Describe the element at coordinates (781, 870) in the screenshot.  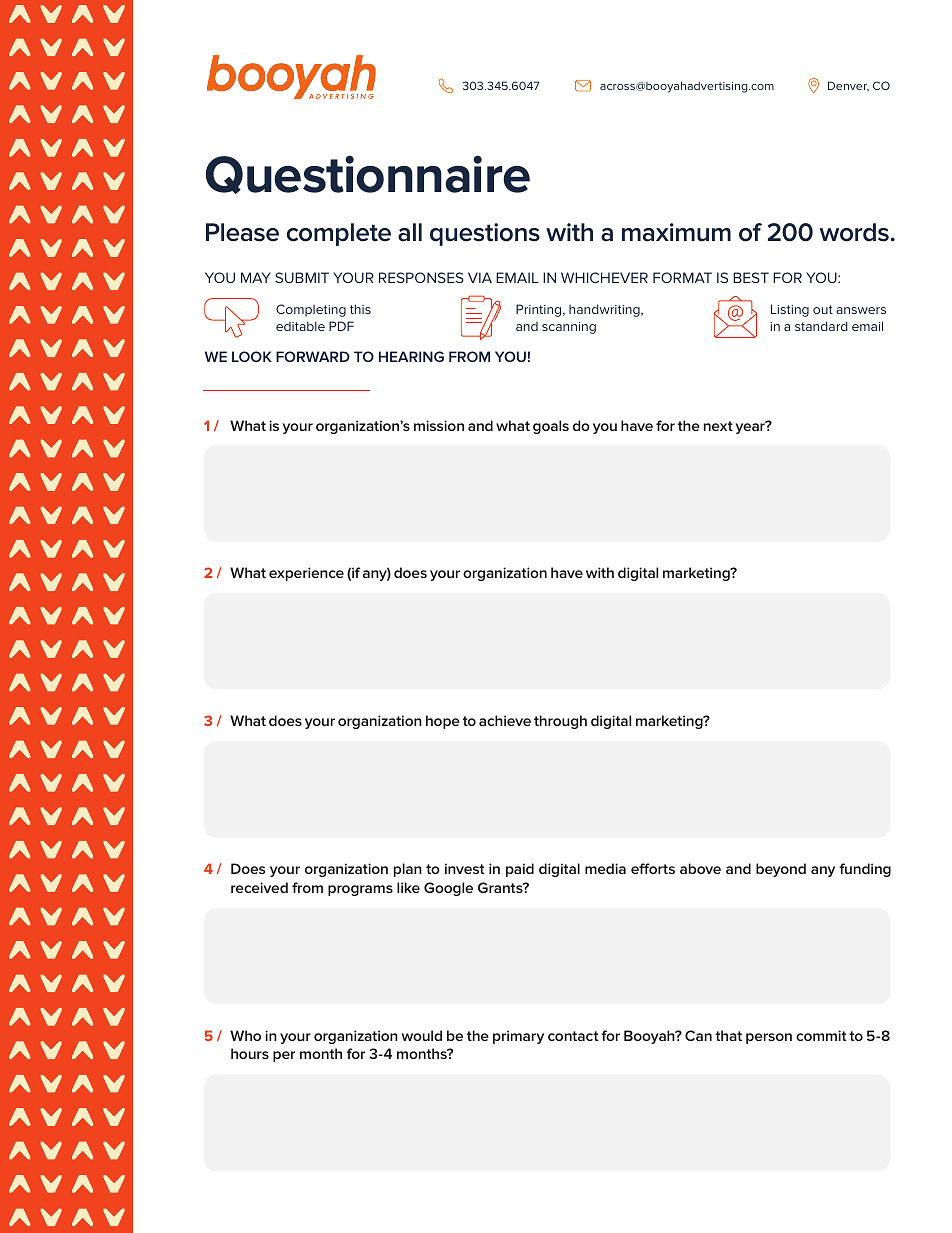
I see `beyond` at that location.
